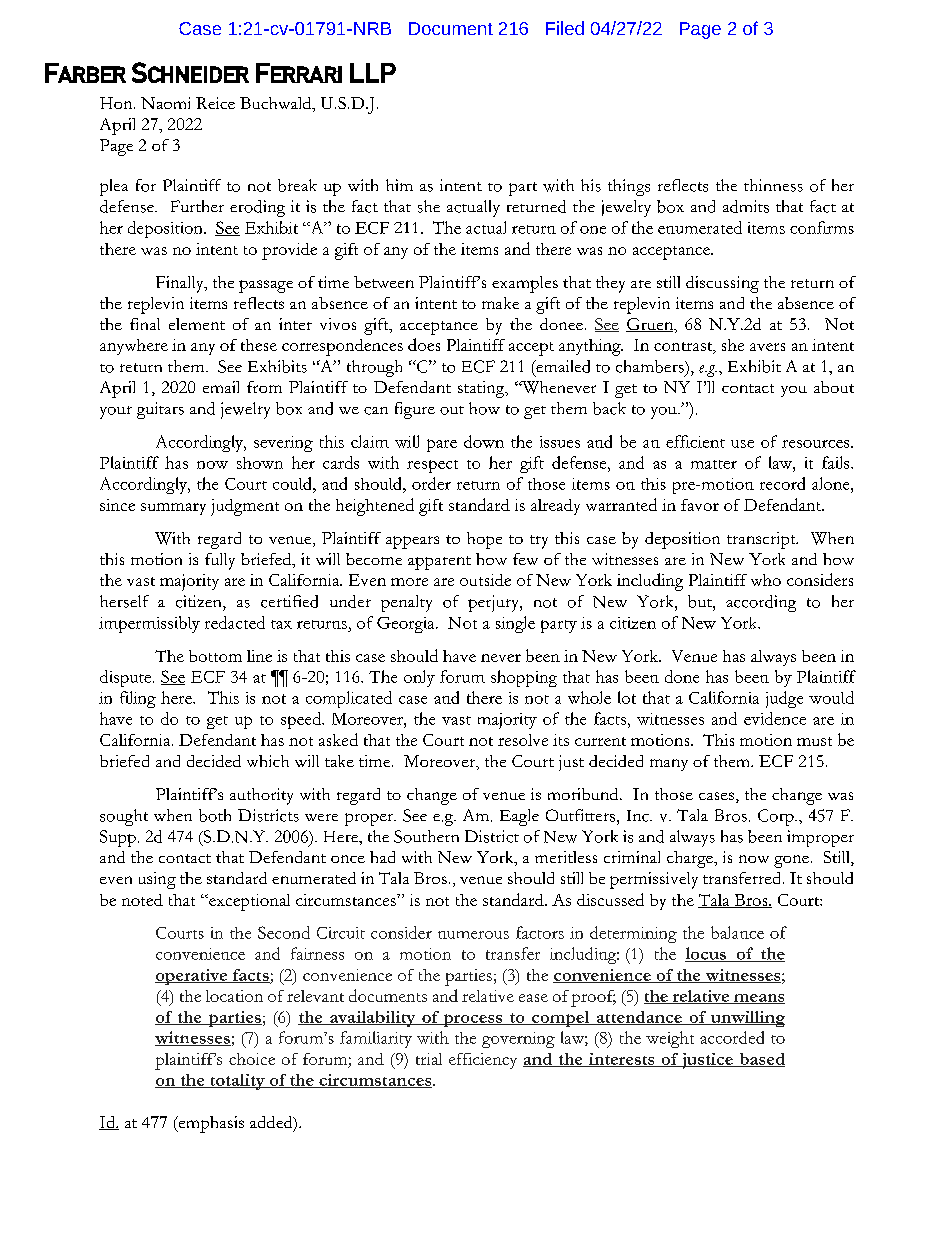  What do you see at coordinates (762, 540) in the page?
I see `transcript` at bounding box center [762, 540].
